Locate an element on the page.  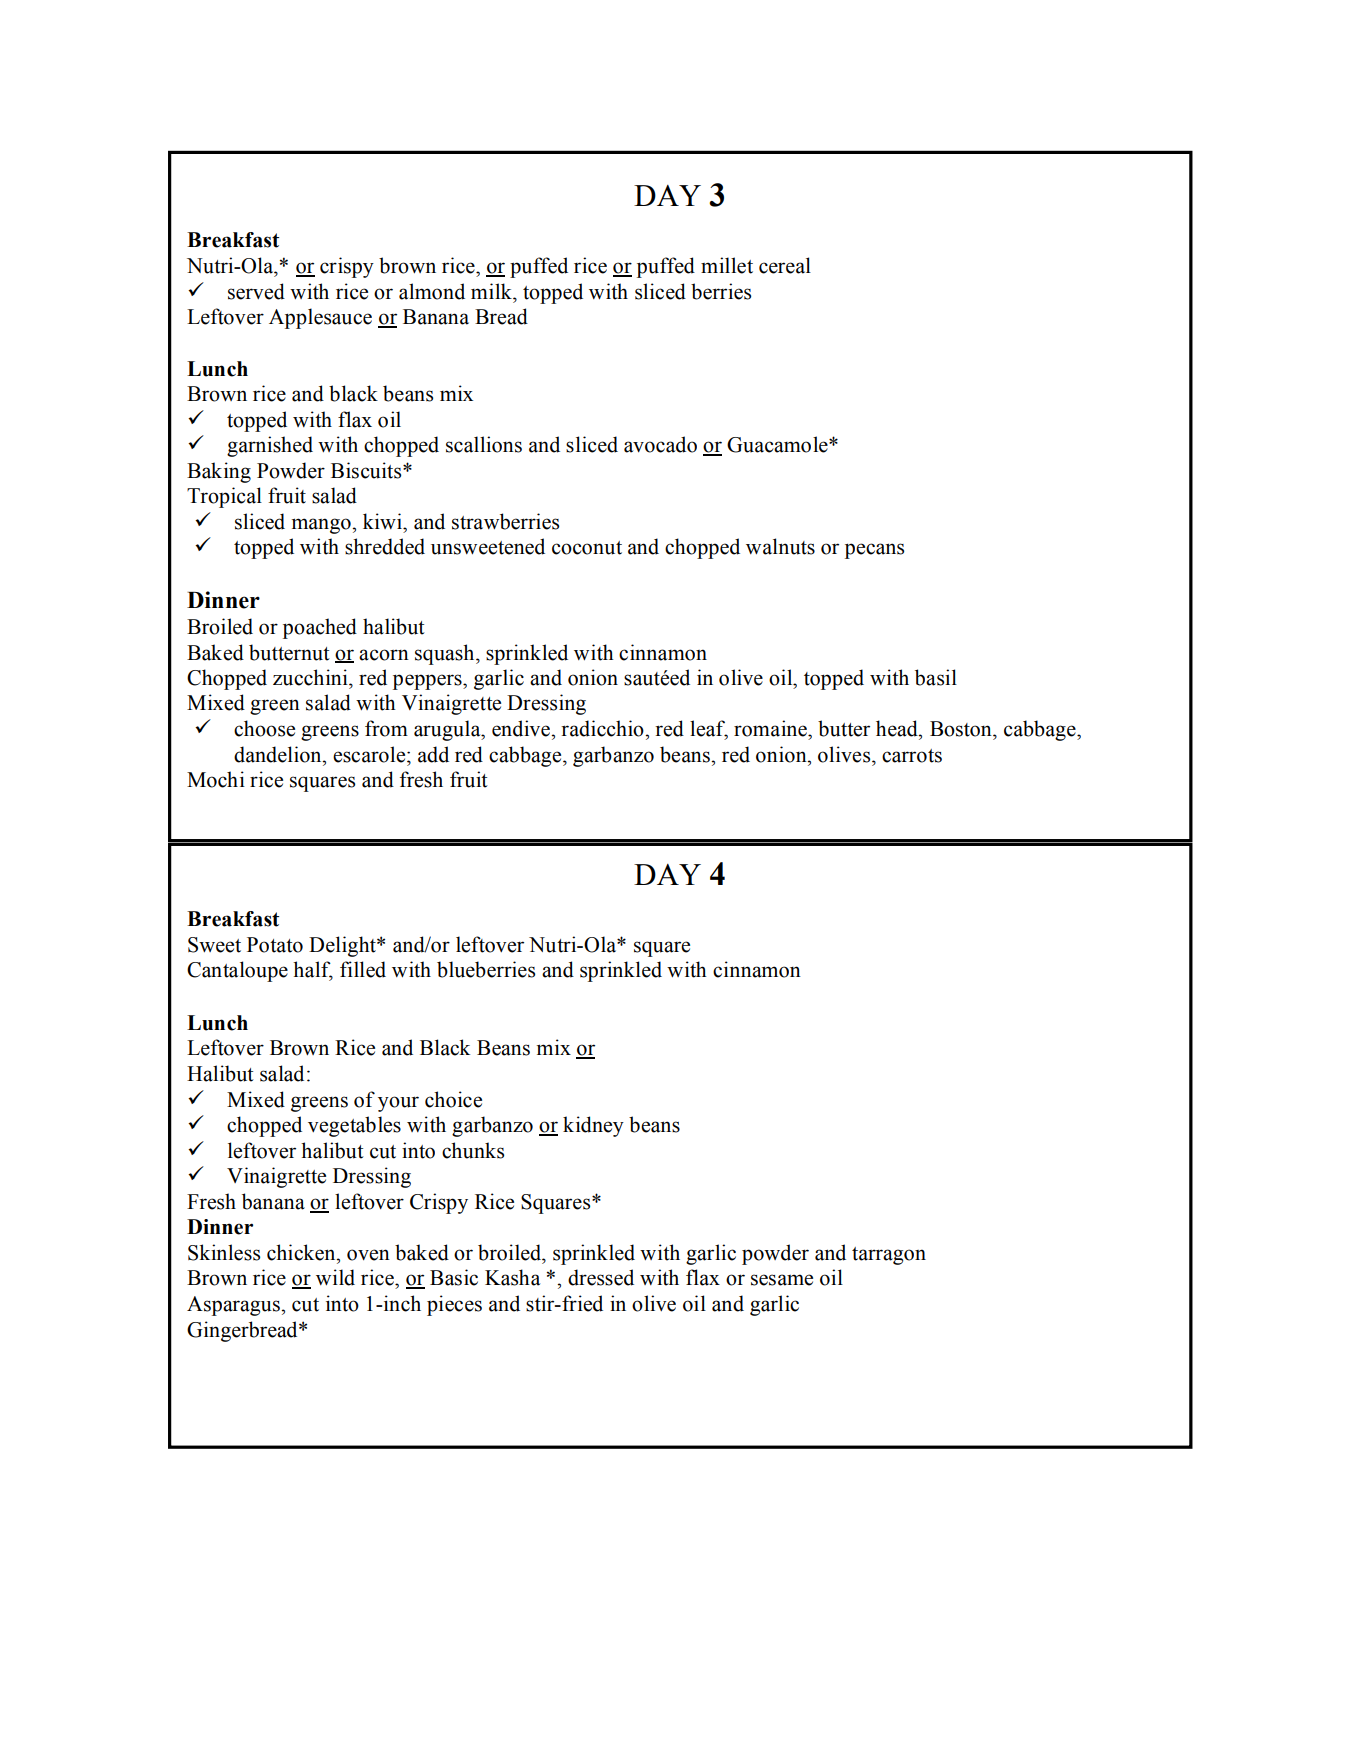
shredded is located at coordinates (385, 546).
